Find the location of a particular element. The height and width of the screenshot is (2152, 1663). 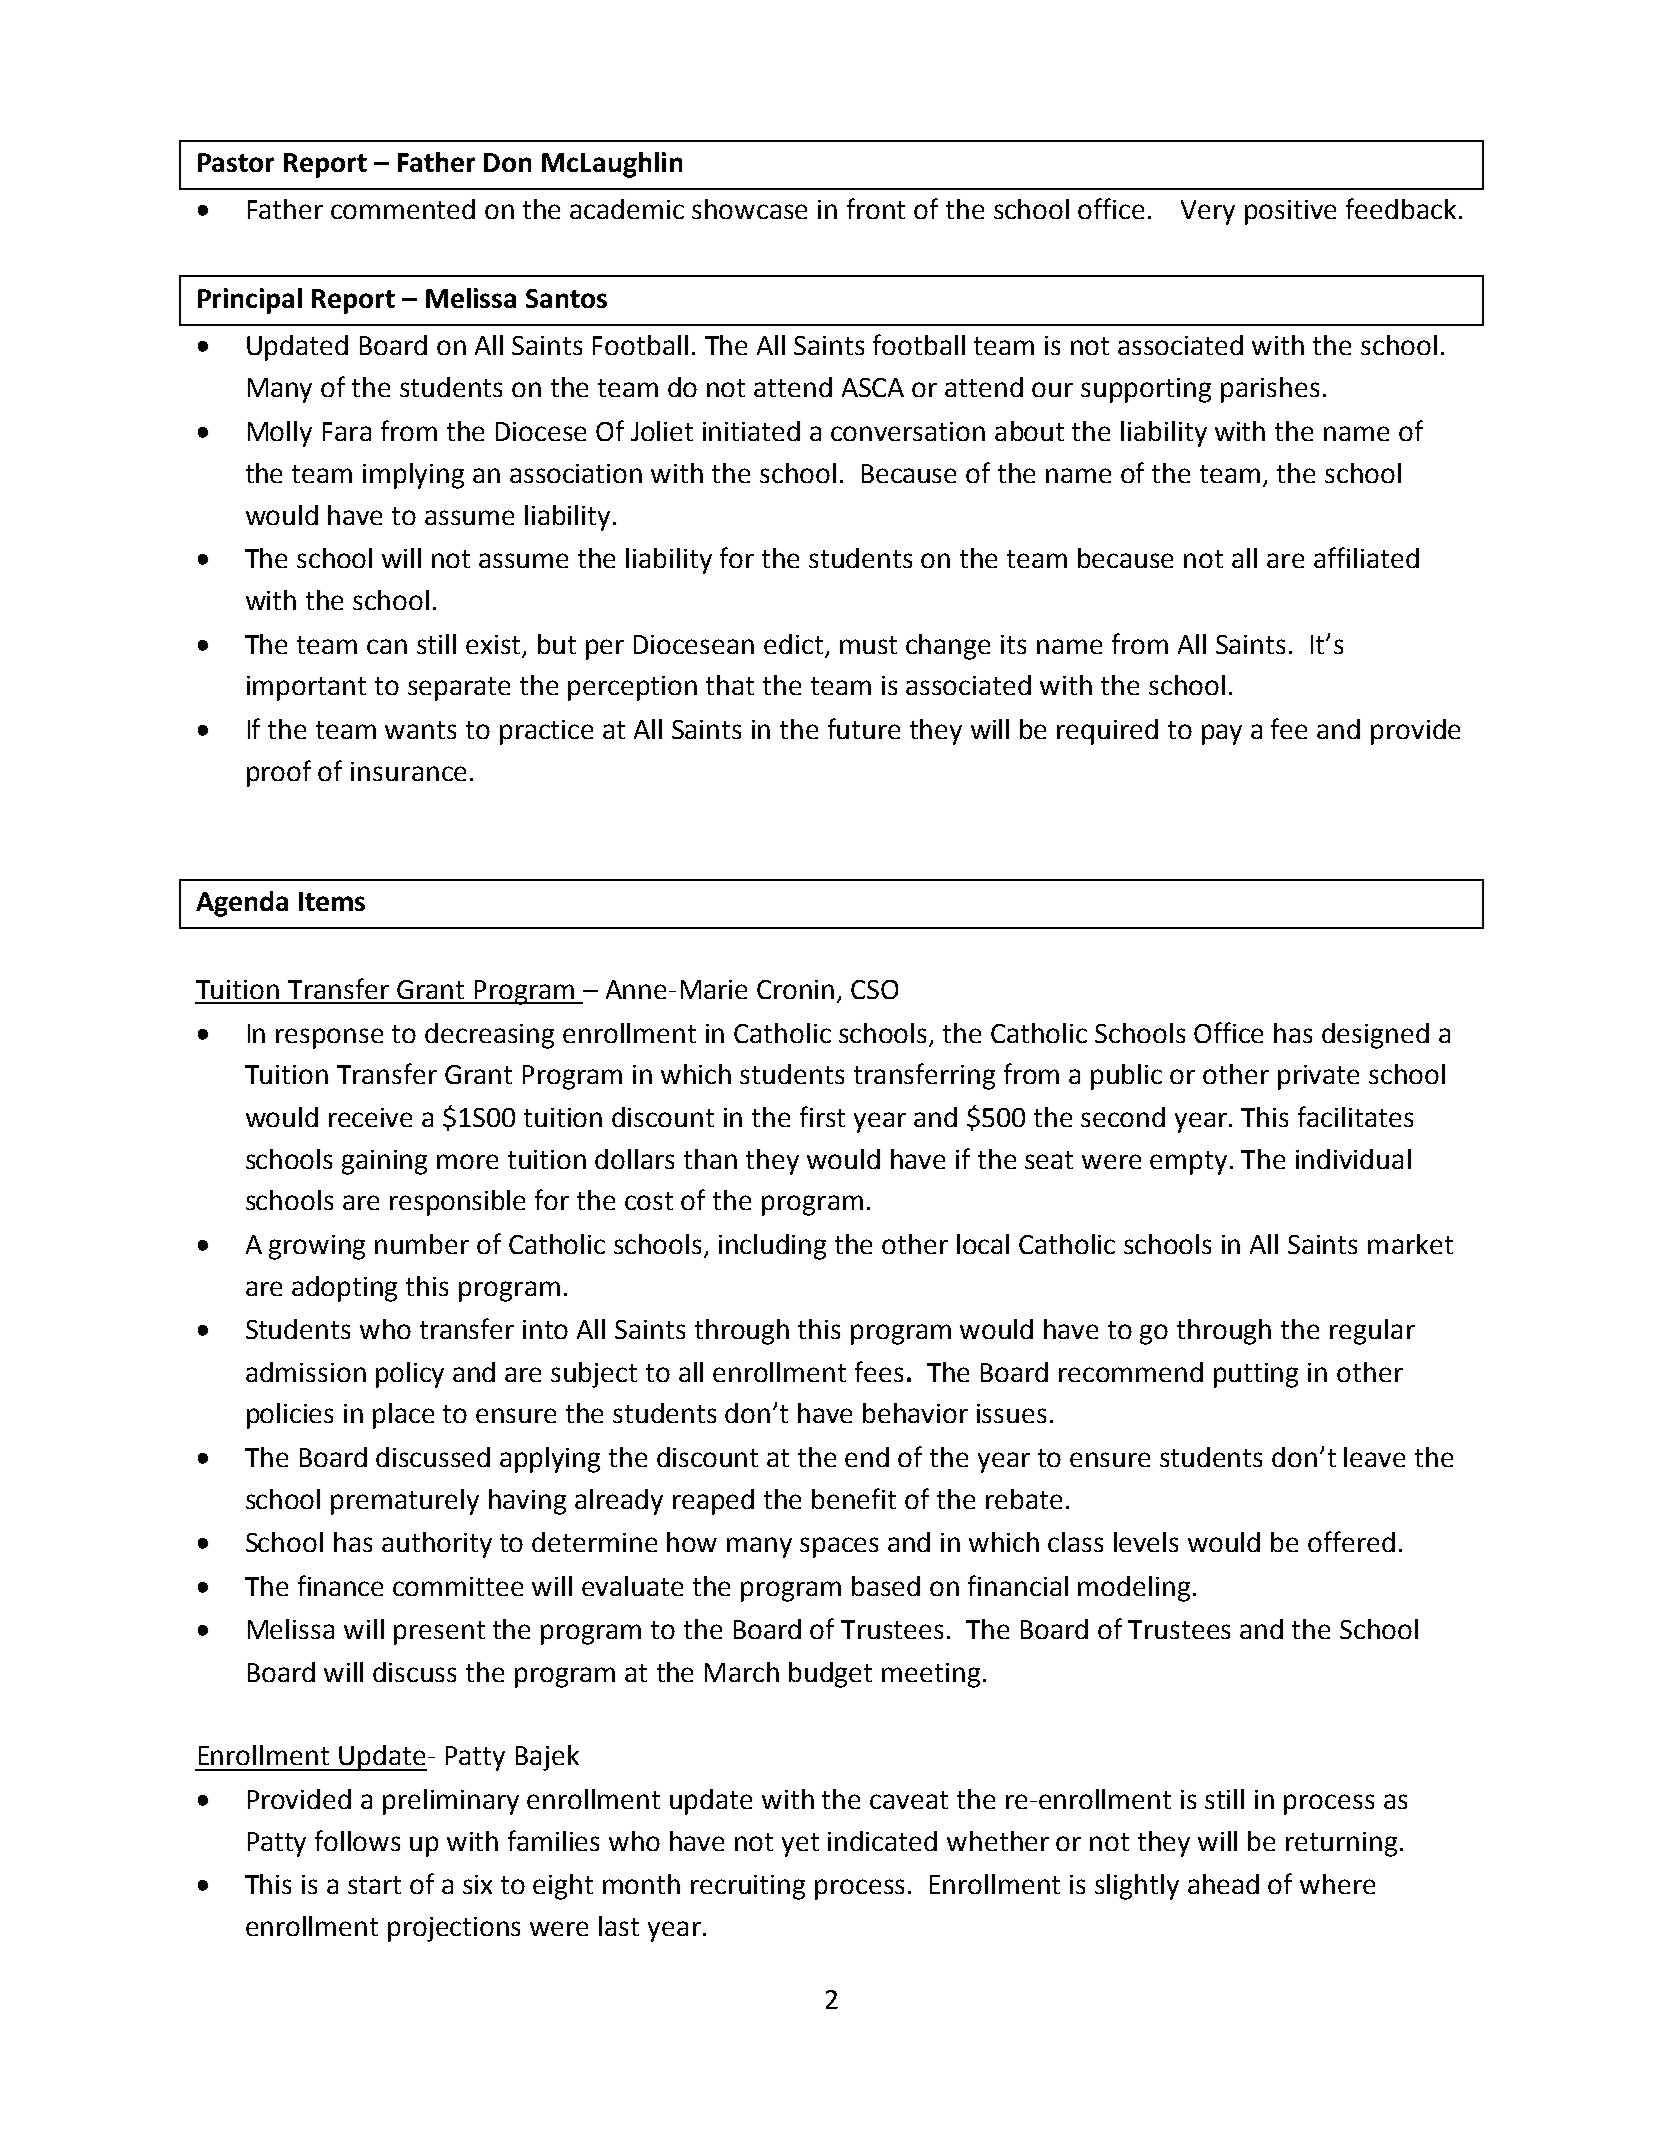

positive is located at coordinates (1290, 212).
